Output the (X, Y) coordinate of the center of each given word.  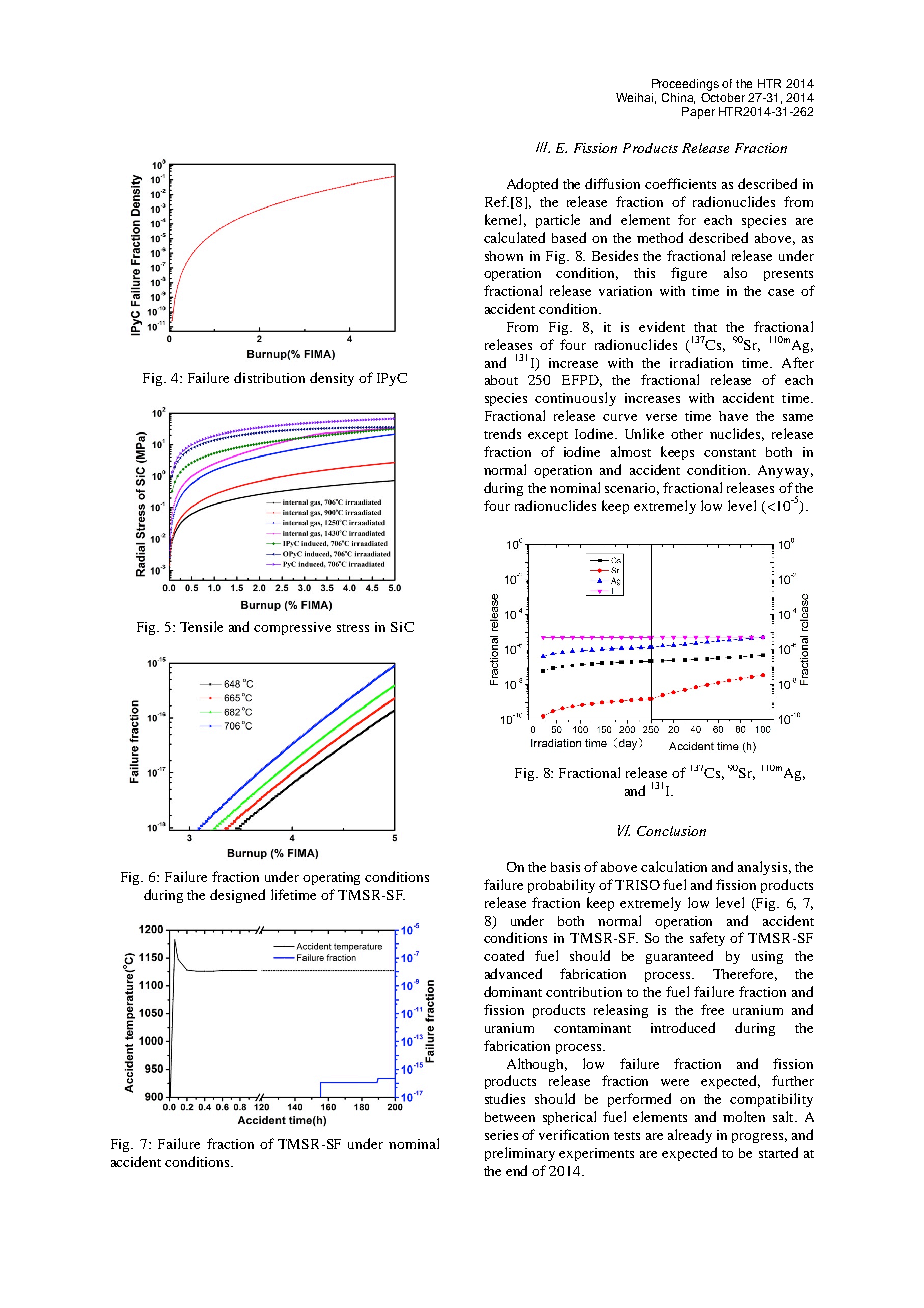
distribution (269, 377)
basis (565, 867)
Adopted (532, 185)
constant (730, 453)
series (501, 1135)
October (723, 96)
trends (502, 433)
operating (331, 878)
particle (558, 221)
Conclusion (671, 831)
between (510, 1117)
